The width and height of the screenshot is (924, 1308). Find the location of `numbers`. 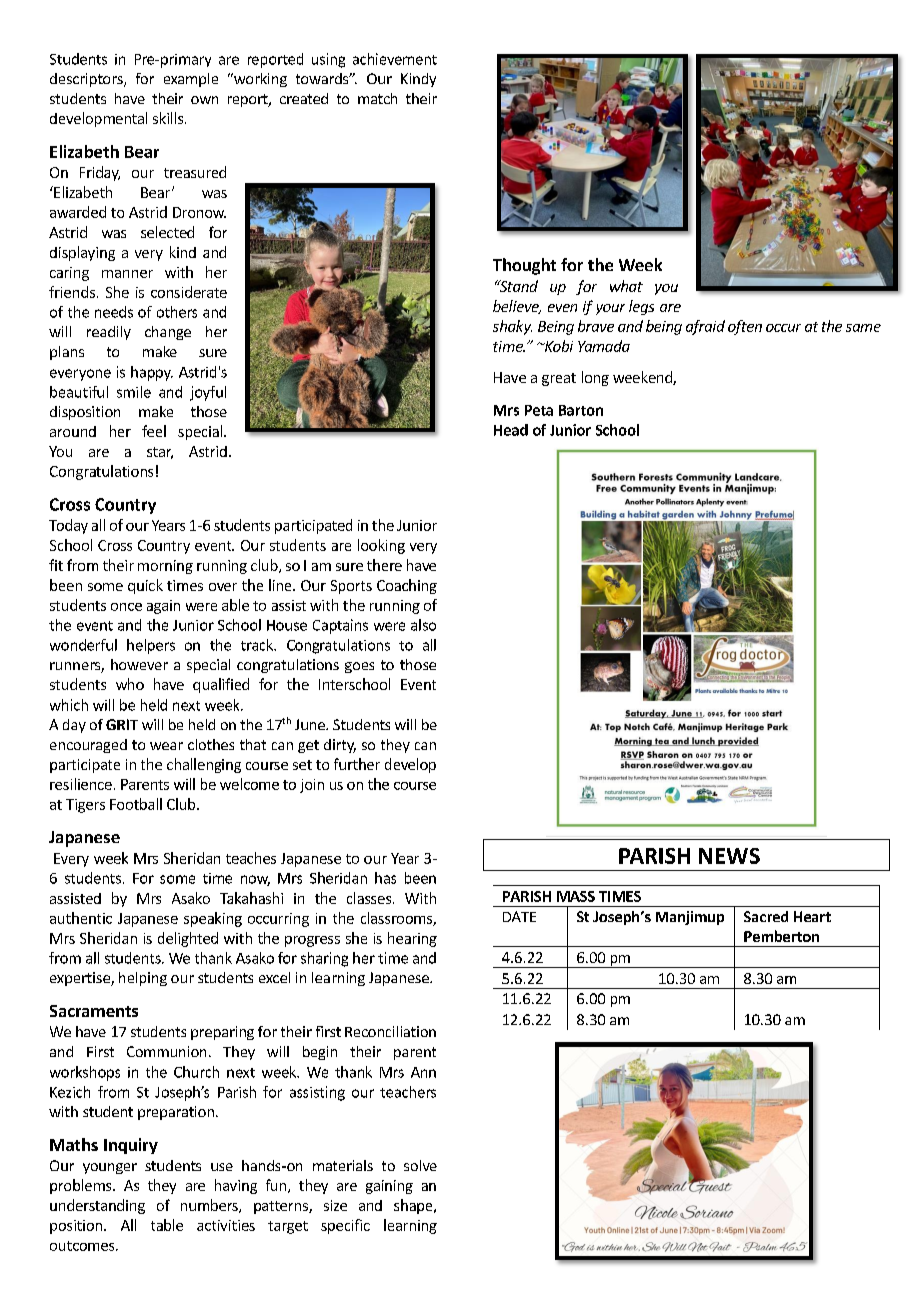

numbers is located at coordinates (210, 1206).
